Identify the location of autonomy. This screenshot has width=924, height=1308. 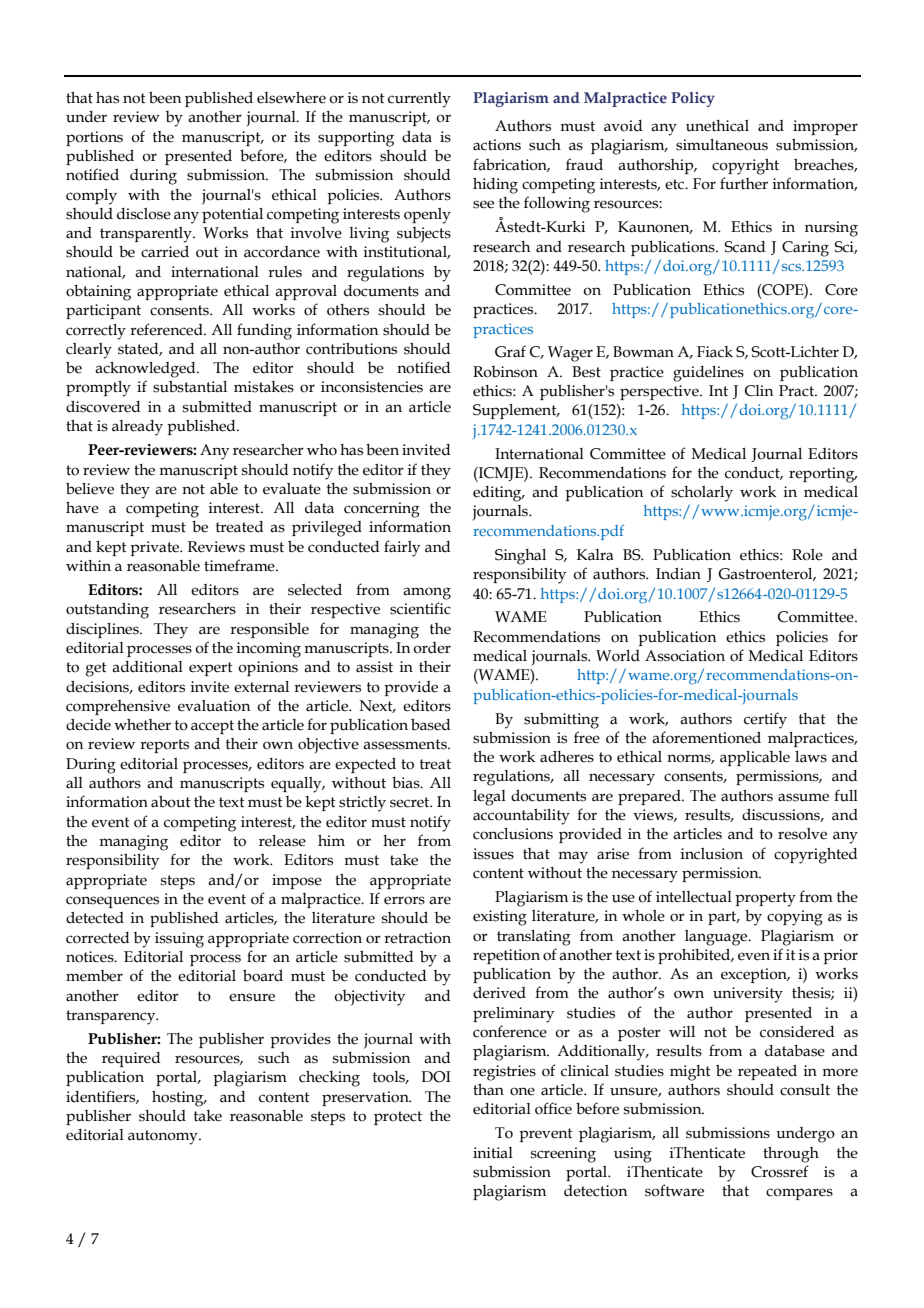
(164, 1137).
